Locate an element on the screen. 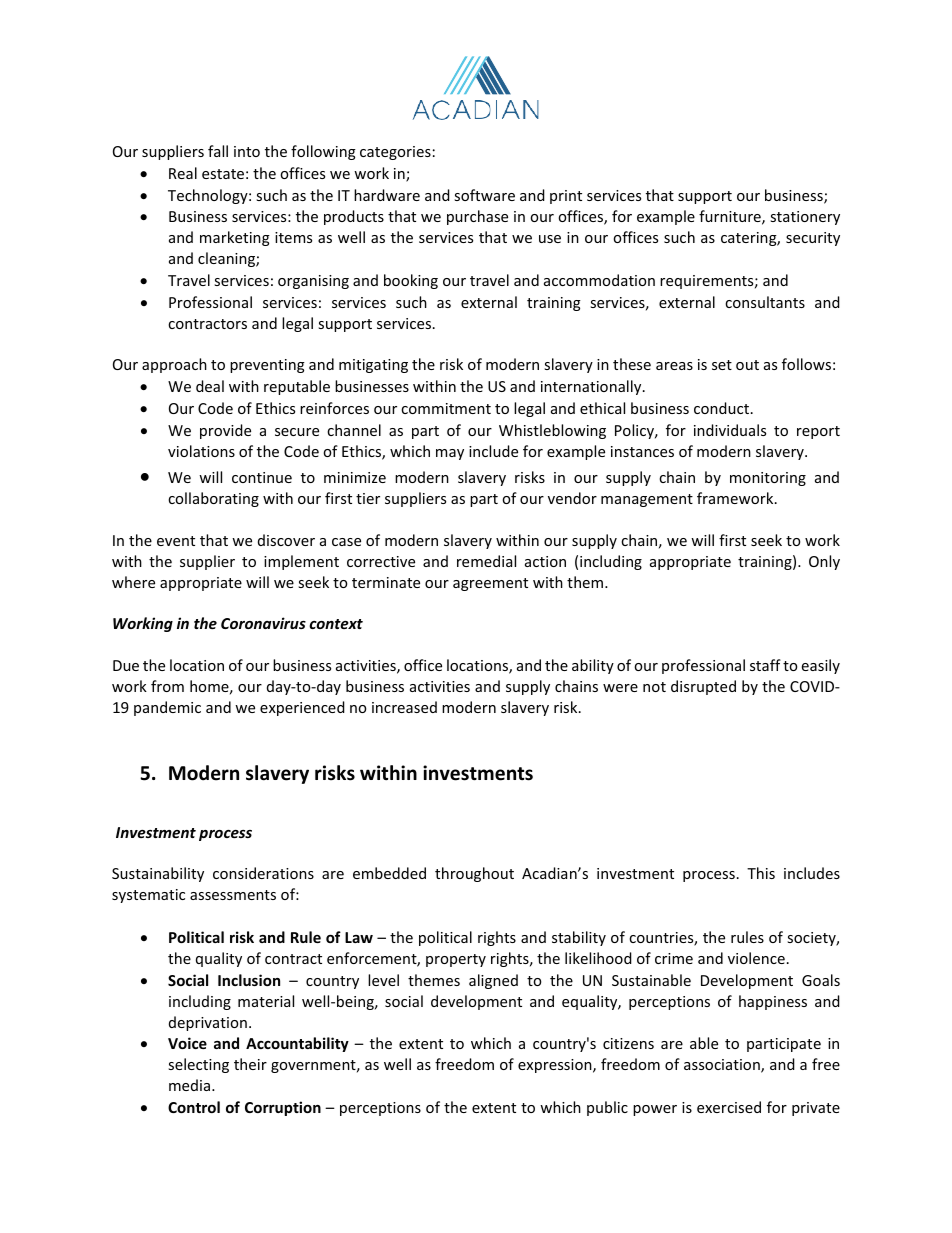 The height and width of the screenshot is (1233, 952). stationery is located at coordinates (805, 218).
